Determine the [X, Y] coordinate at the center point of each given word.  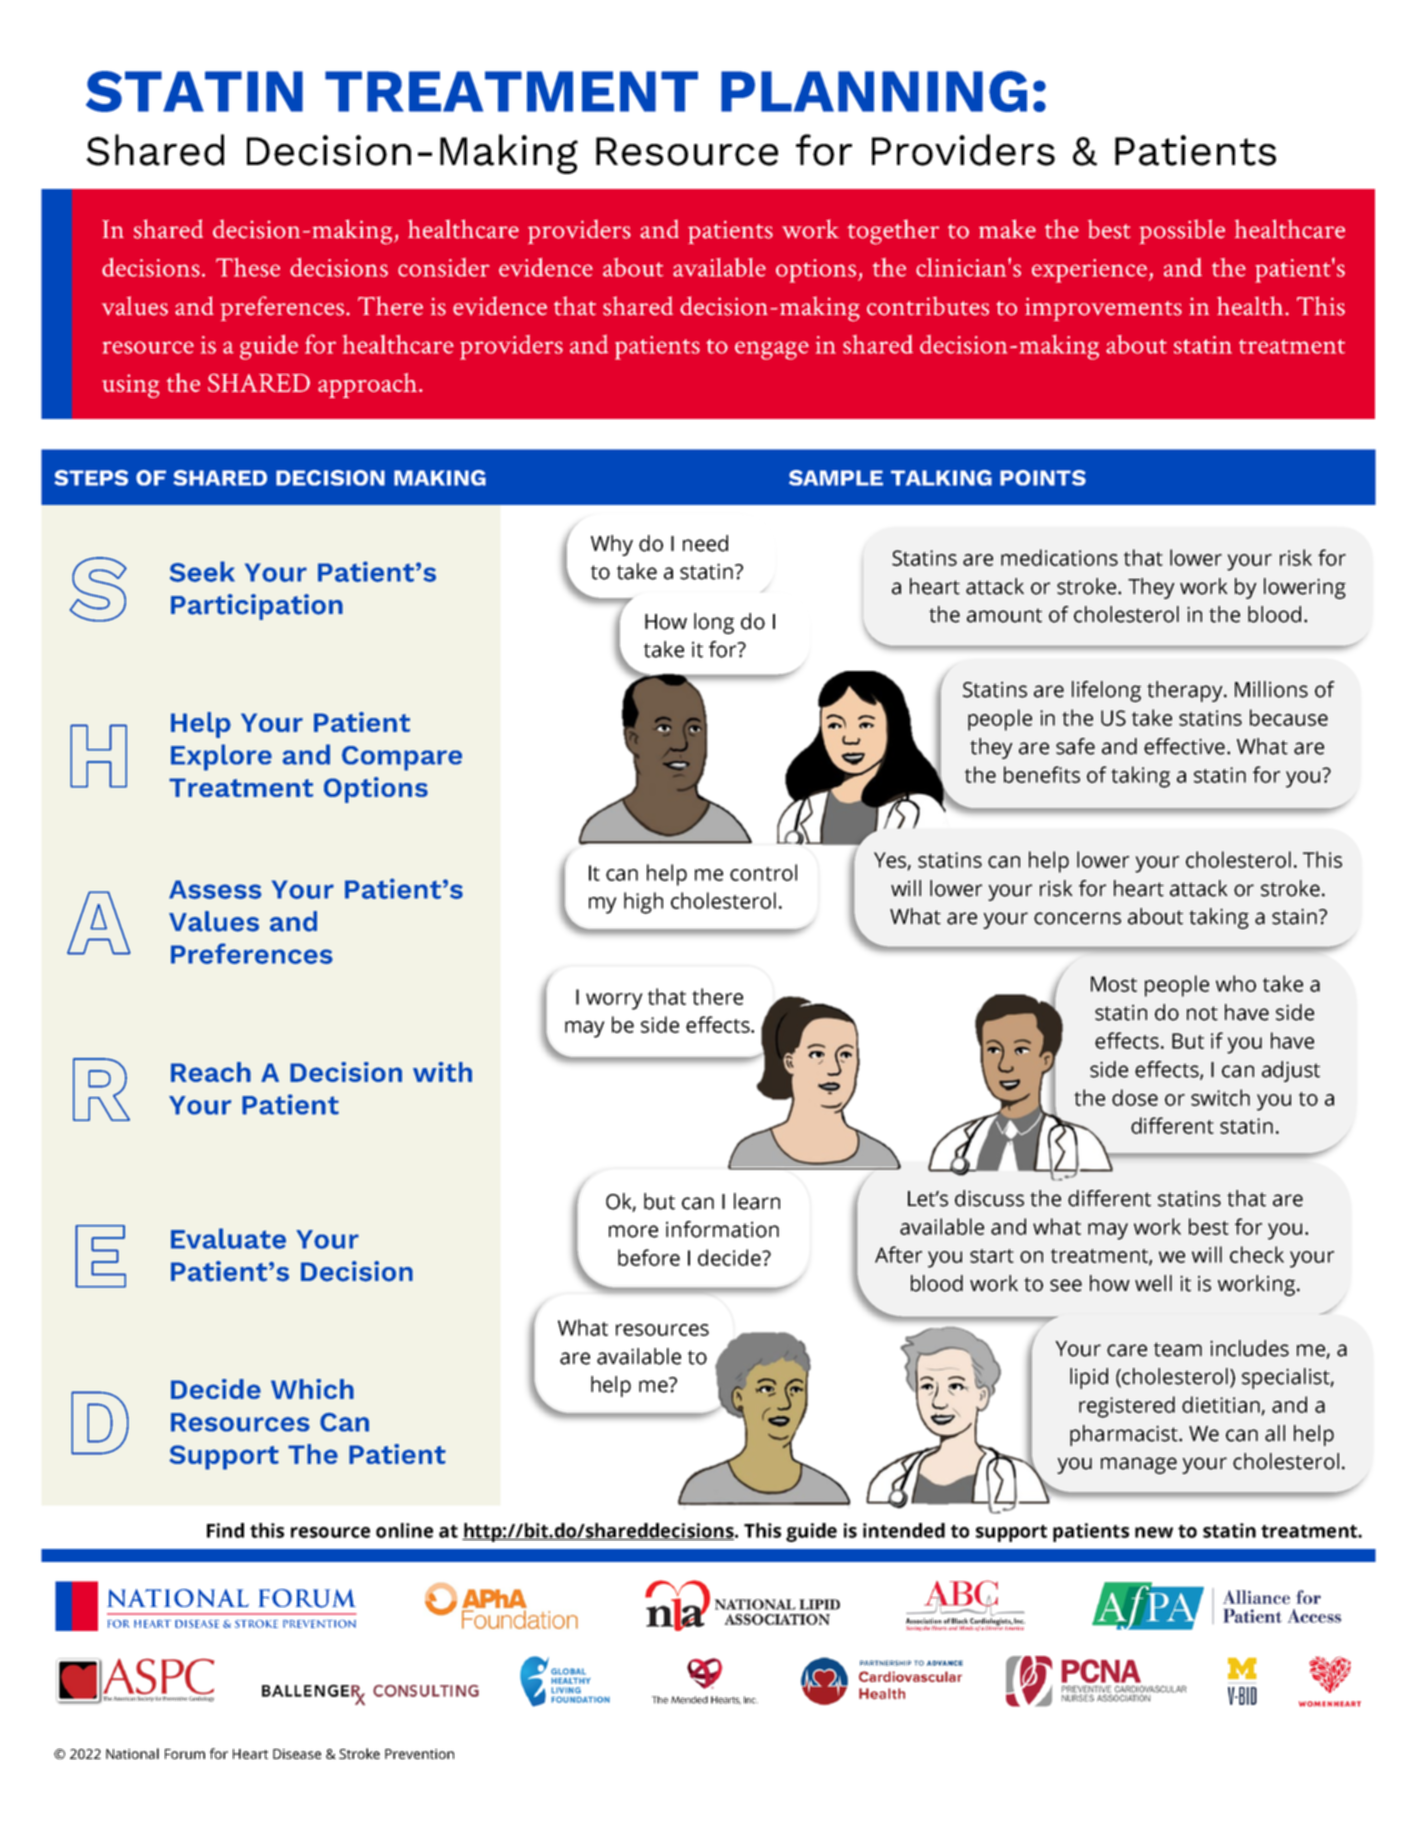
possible [1182, 231]
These [248, 267]
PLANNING [874, 91]
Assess [215, 889]
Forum [185, 1754]
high [643, 903]
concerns [1077, 918]
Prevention [419, 1754]
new [1154, 1532]
